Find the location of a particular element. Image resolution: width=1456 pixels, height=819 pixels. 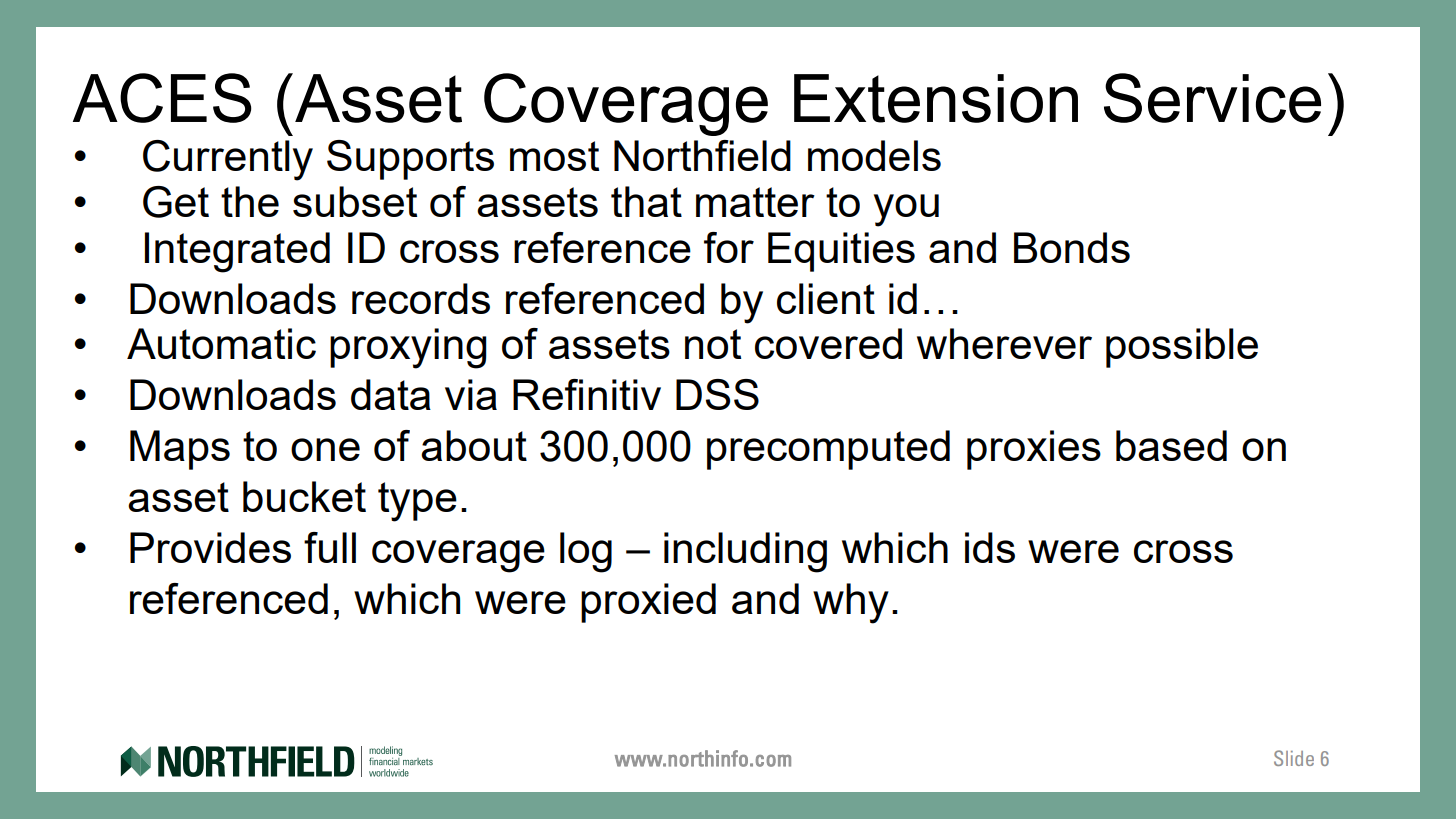

Service is located at coordinates (1212, 98).
